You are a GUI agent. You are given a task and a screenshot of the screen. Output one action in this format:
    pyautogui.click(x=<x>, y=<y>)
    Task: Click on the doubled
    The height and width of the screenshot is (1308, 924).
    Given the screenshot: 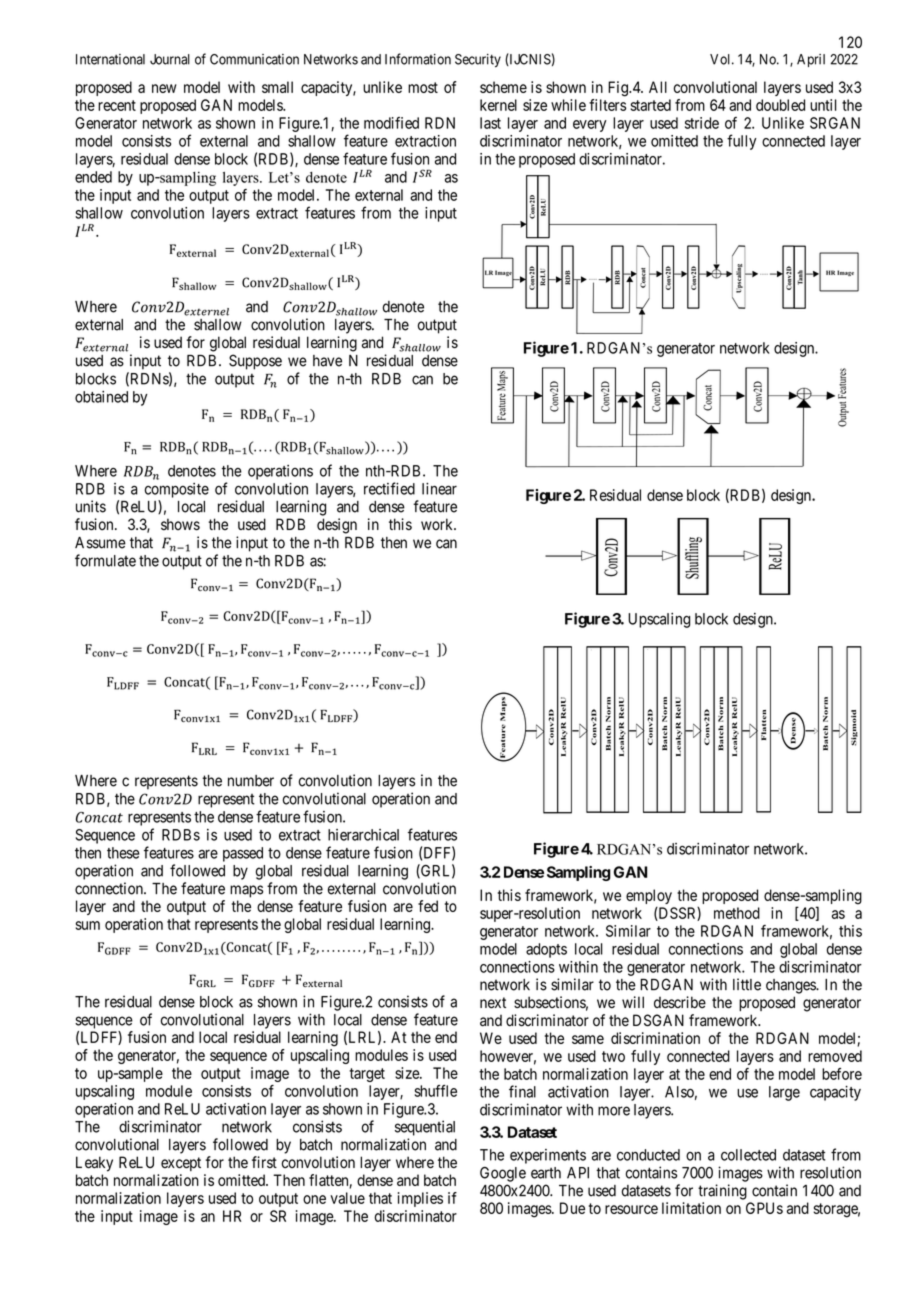 What is the action you would take?
    pyautogui.click(x=780, y=105)
